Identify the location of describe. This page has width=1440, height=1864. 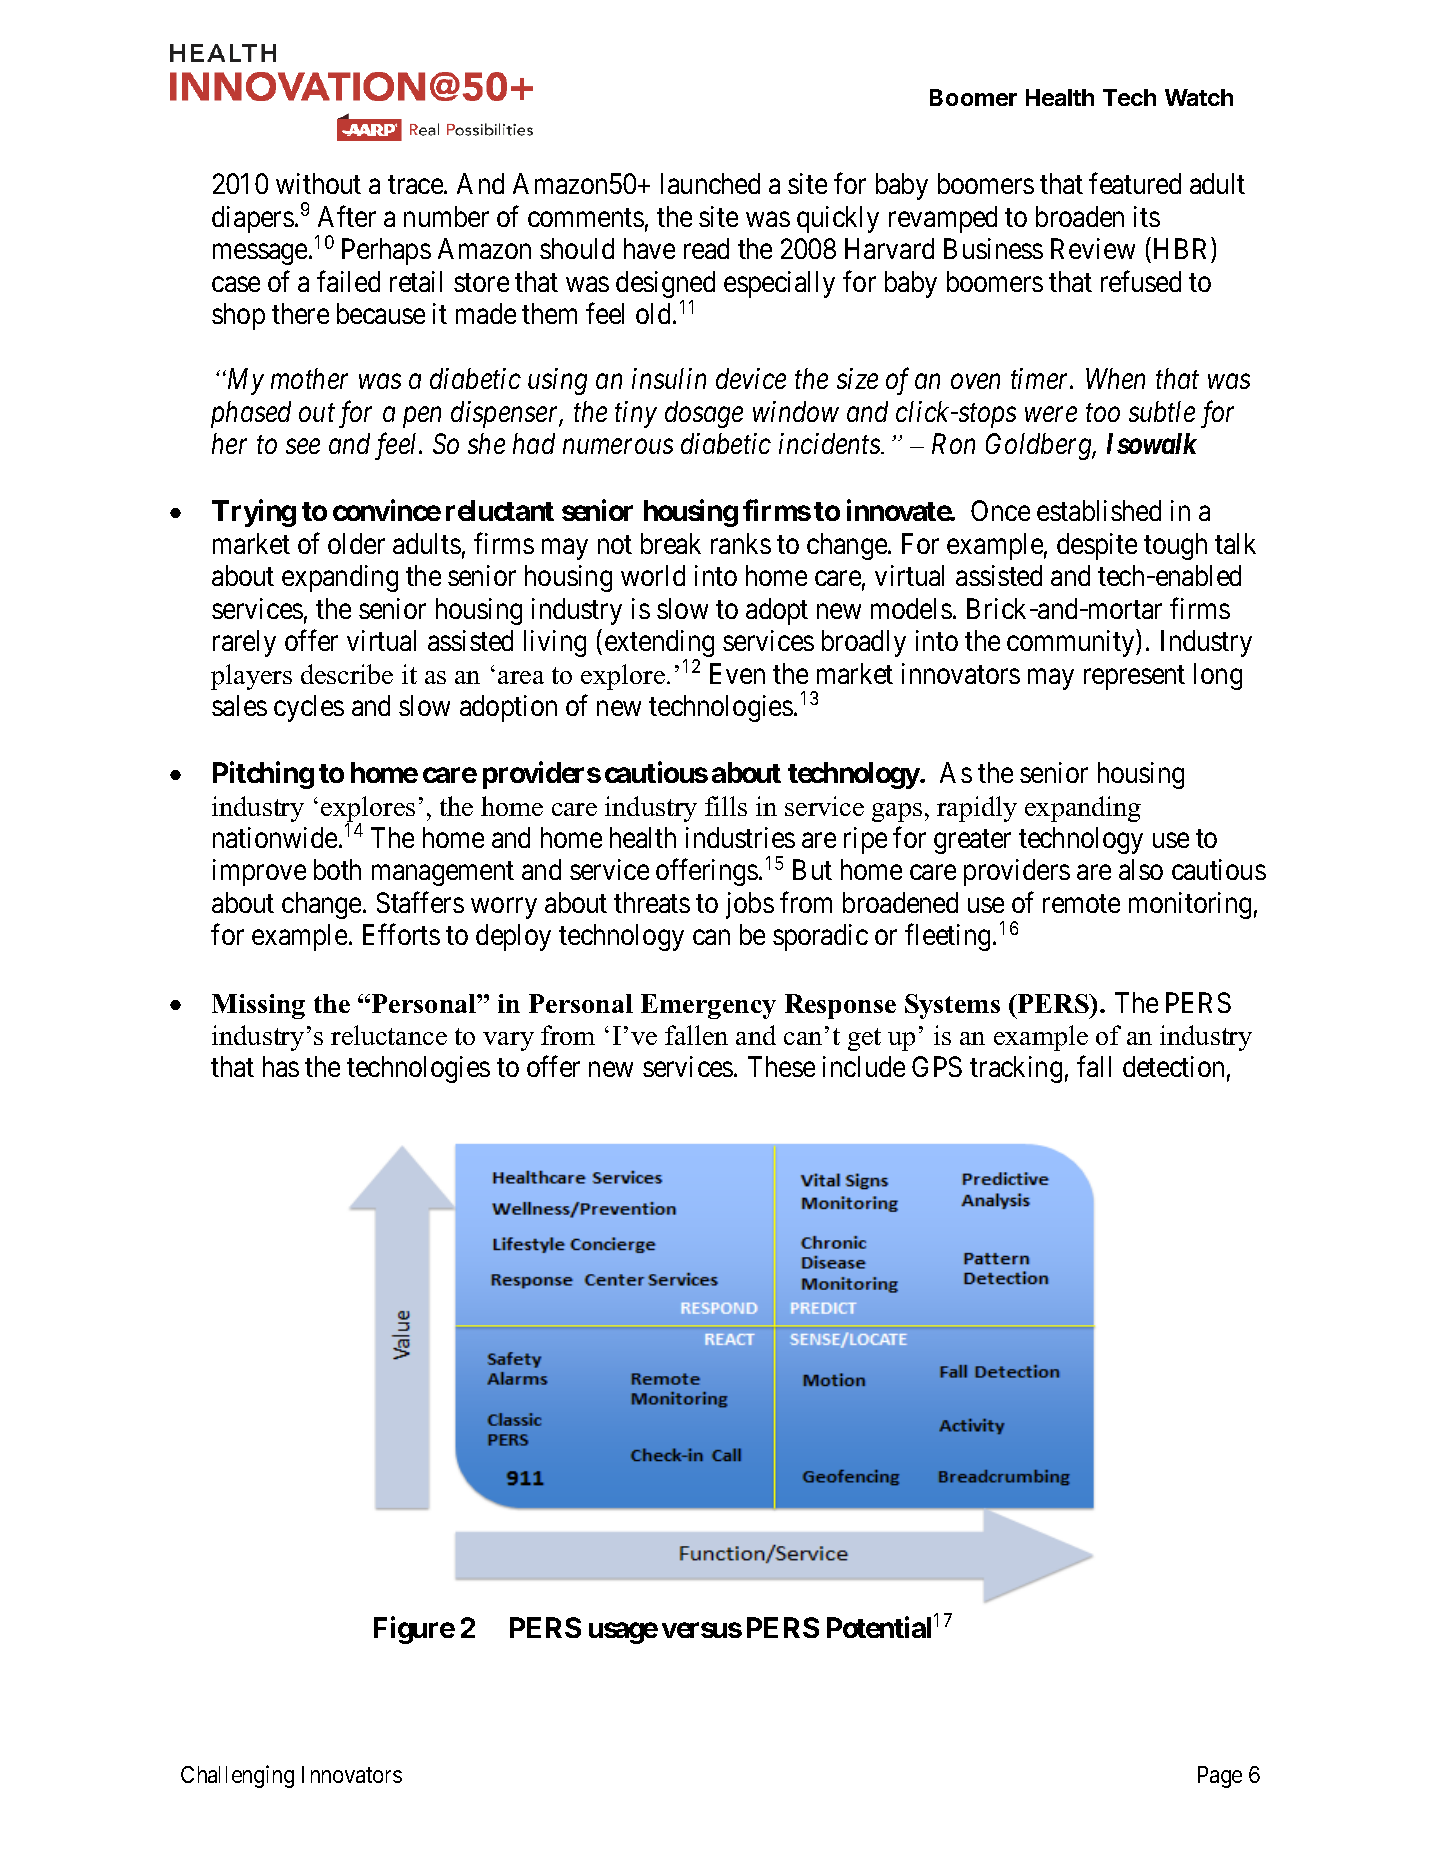
(347, 674).
